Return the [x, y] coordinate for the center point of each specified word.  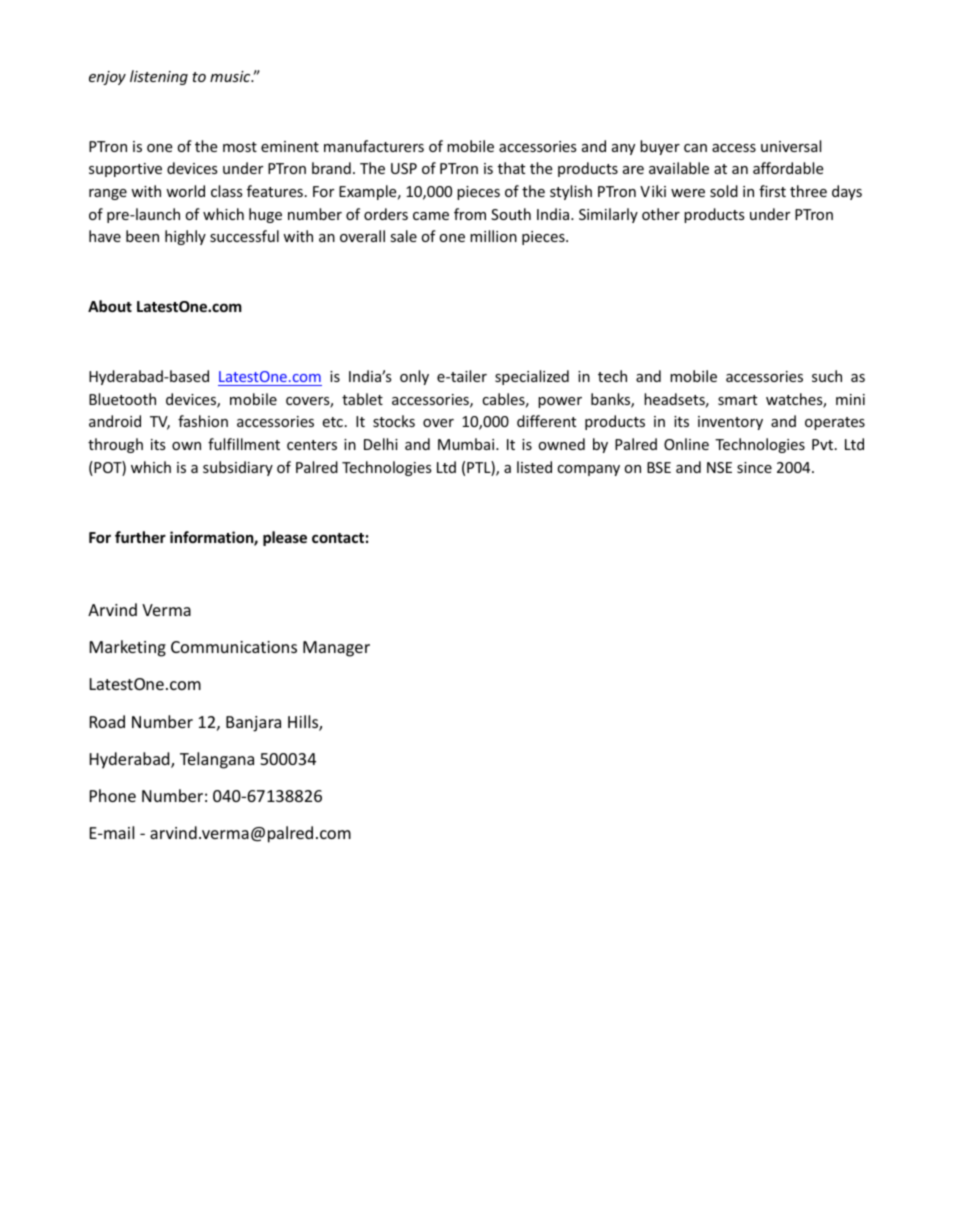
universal [791, 146]
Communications [234, 647]
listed [534, 467]
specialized [532, 377]
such [827, 376]
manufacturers [374, 146]
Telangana [217, 760]
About [110, 306]
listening [159, 77]
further [140, 537]
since [754, 467]
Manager [336, 649]
